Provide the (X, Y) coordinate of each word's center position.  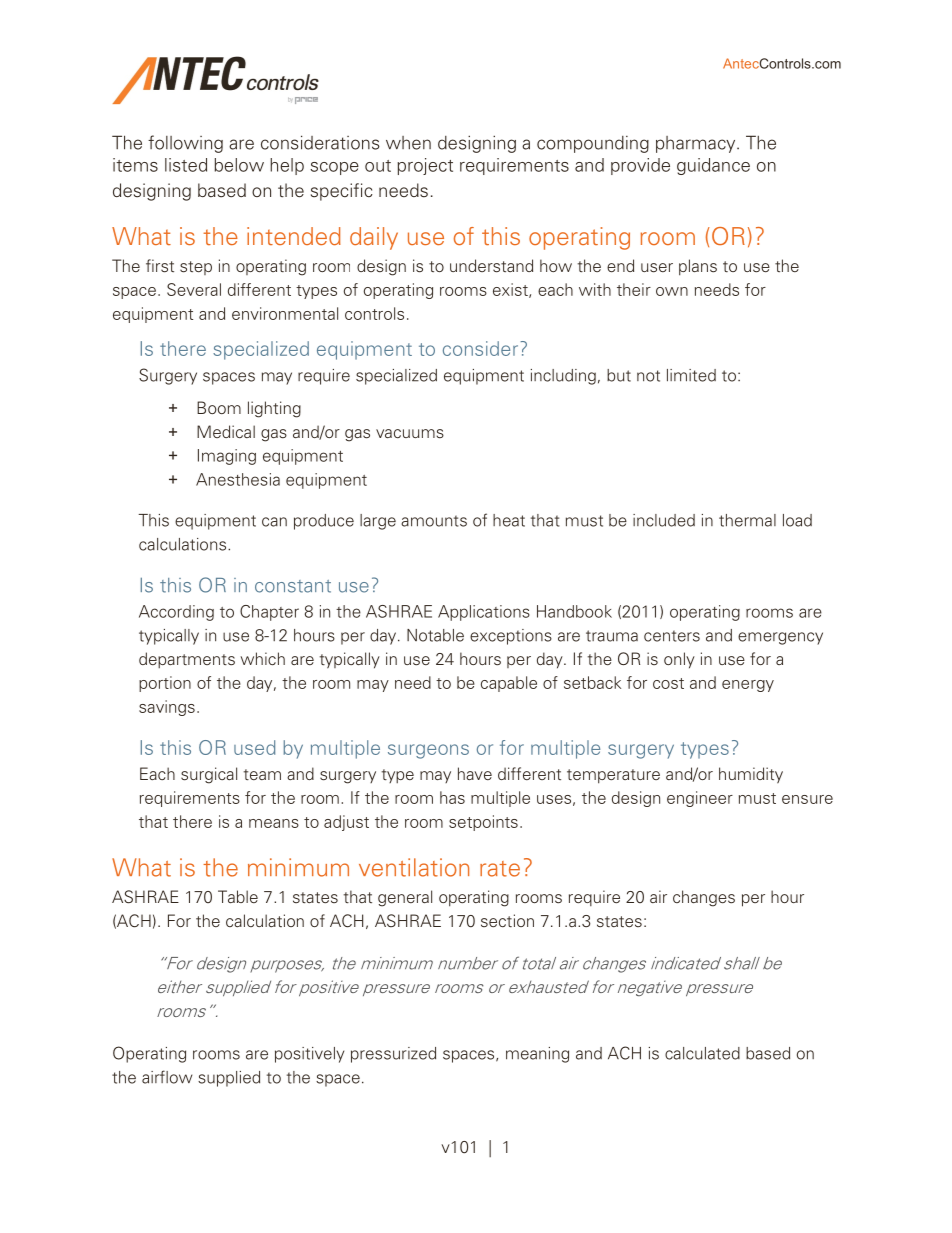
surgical (209, 775)
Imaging (227, 457)
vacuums (410, 434)
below (239, 165)
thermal (747, 520)
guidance (713, 166)
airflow (167, 1077)
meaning (537, 1055)
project (425, 166)
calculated (702, 1053)
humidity (751, 775)
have (475, 773)
